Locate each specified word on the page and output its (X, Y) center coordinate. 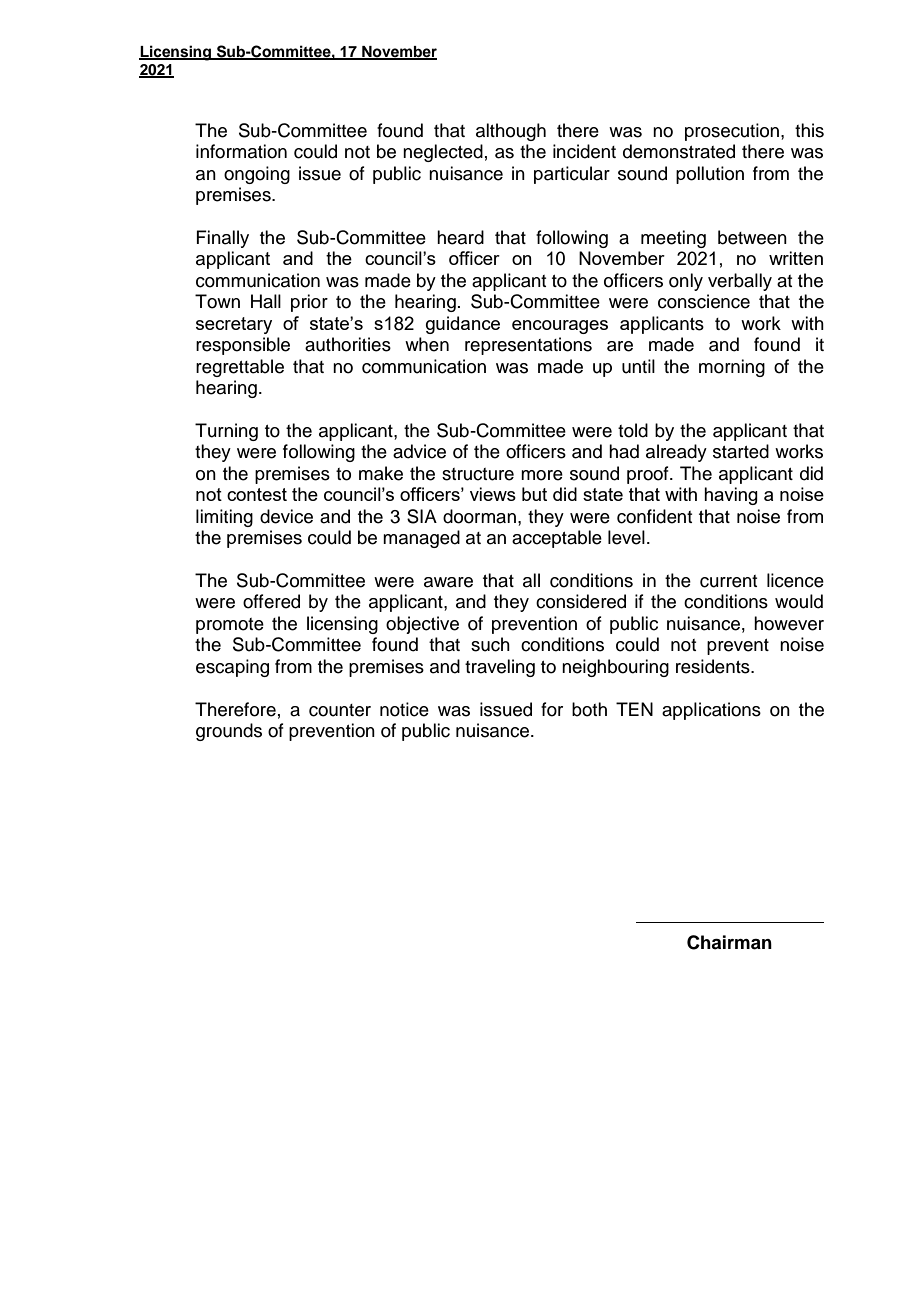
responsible (243, 346)
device (286, 516)
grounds (229, 732)
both (589, 709)
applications (711, 711)
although (511, 132)
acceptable (557, 539)
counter (340, 710)
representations (528, 346)
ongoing (257, 175)
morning (732, 368)
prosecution (732, 132)
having (731, 496)
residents (714, 666)
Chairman (729, 942)
